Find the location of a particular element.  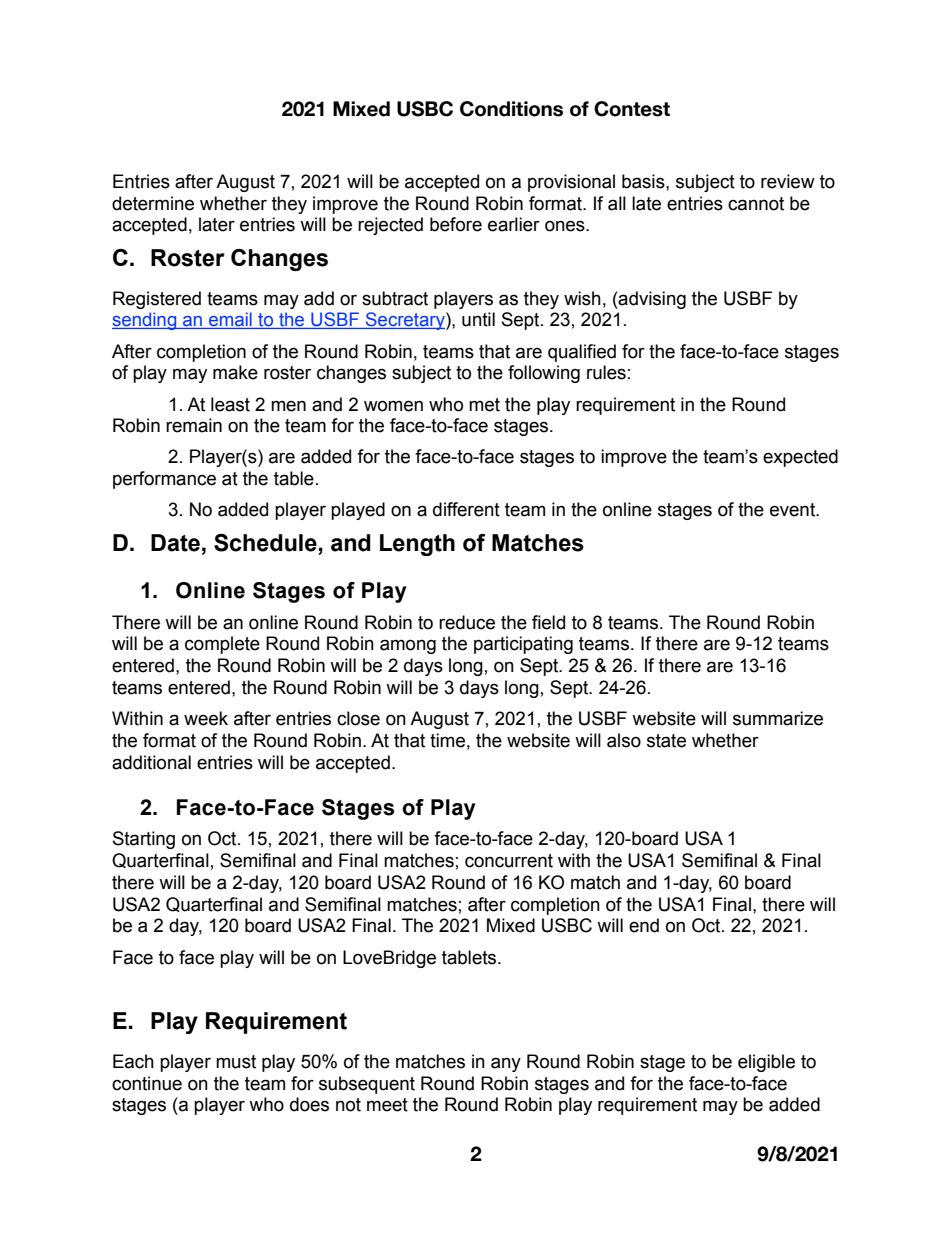

event is located at coordinates (794, 510).
